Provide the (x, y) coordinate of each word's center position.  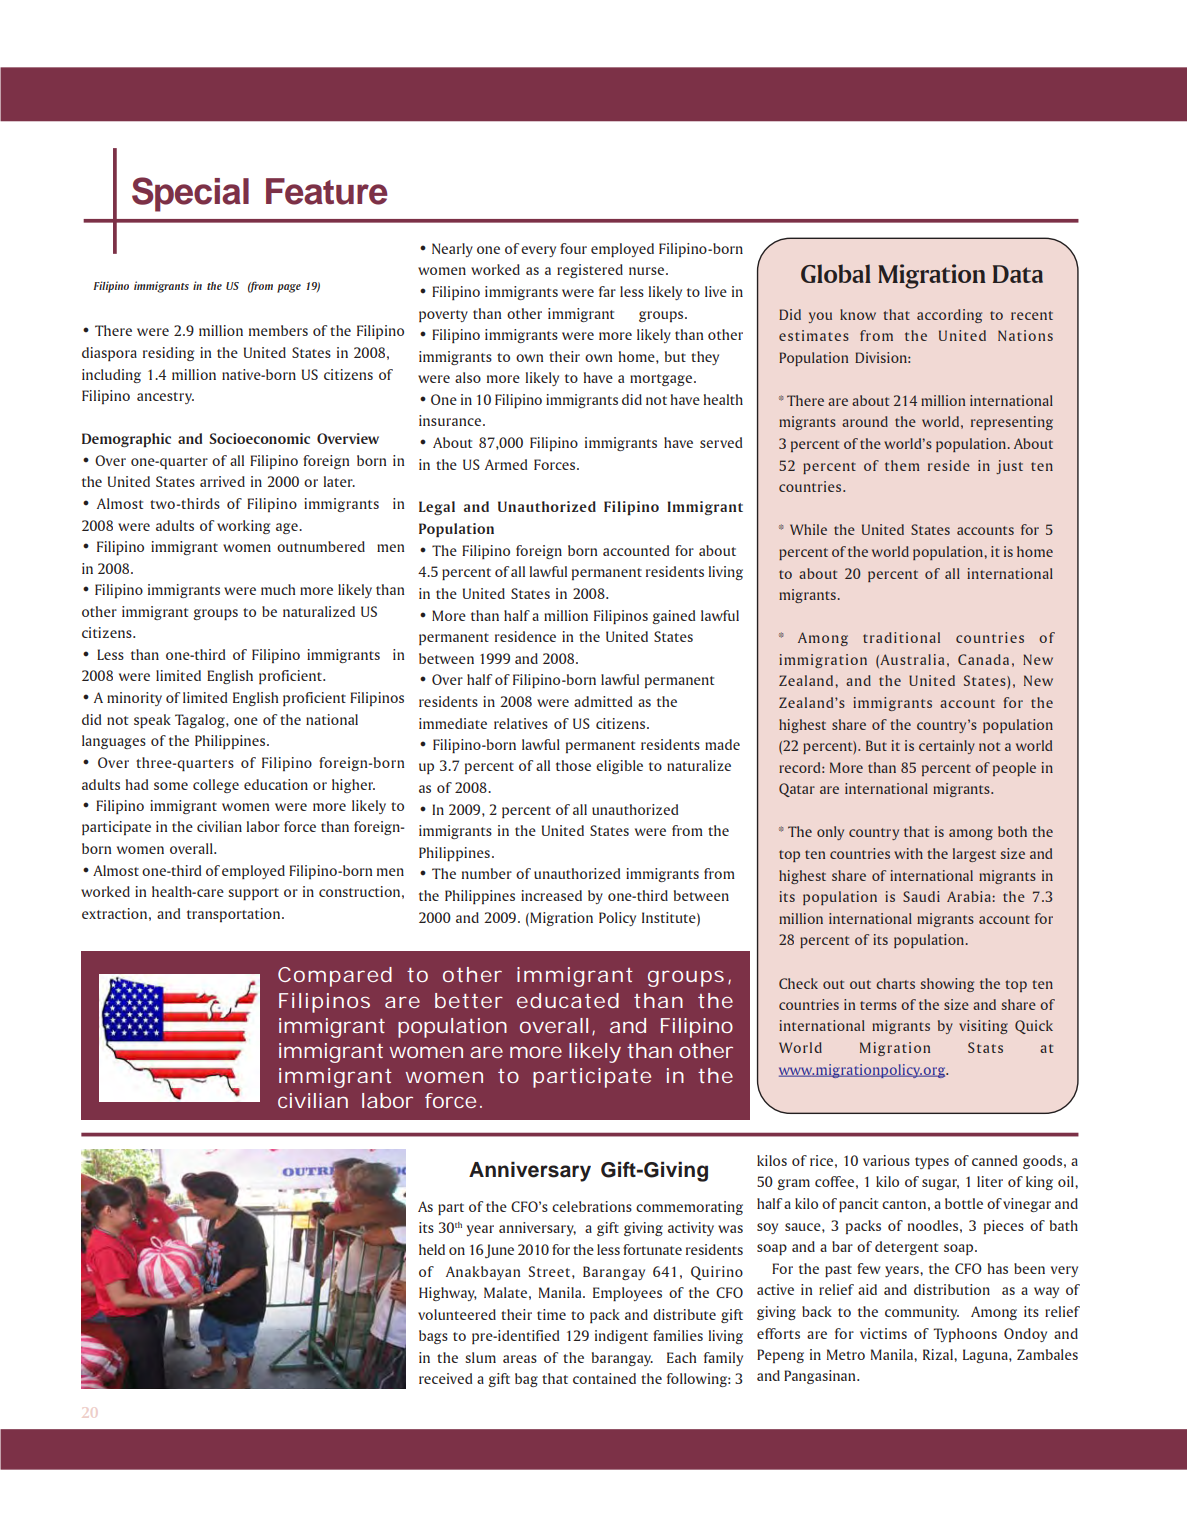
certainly (947, 747)
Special (190, 194)
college (216, 786)
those (573, 765)
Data (1018, 274)
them (902, 465)
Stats (985, 1047)
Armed (506, 464)
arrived (222, 481)
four (573, 248)
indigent (621, 1337)
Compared (335, 977)
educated (568, 1000)
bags (433, 1337)
